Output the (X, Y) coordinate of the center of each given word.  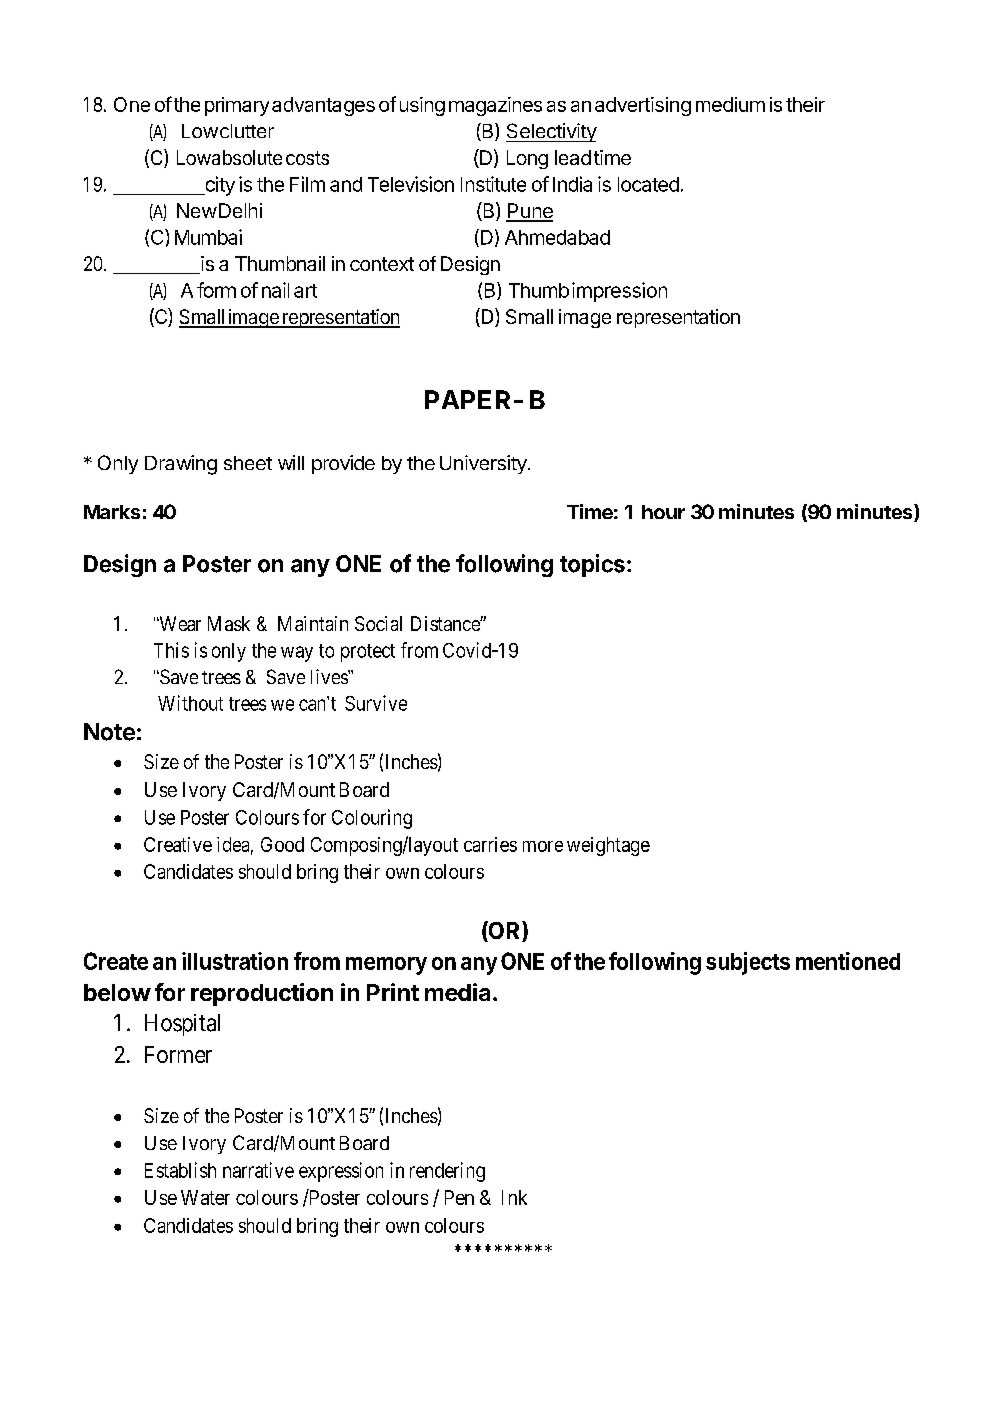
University (484, 464)
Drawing (181, 465)
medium (730, 104)
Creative (178, 844)
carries (490, 844)
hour (663, 512)
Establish (180, 1170)
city (219, 186)
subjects (748, 963)
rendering (447, 1172)
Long (527, 159)
